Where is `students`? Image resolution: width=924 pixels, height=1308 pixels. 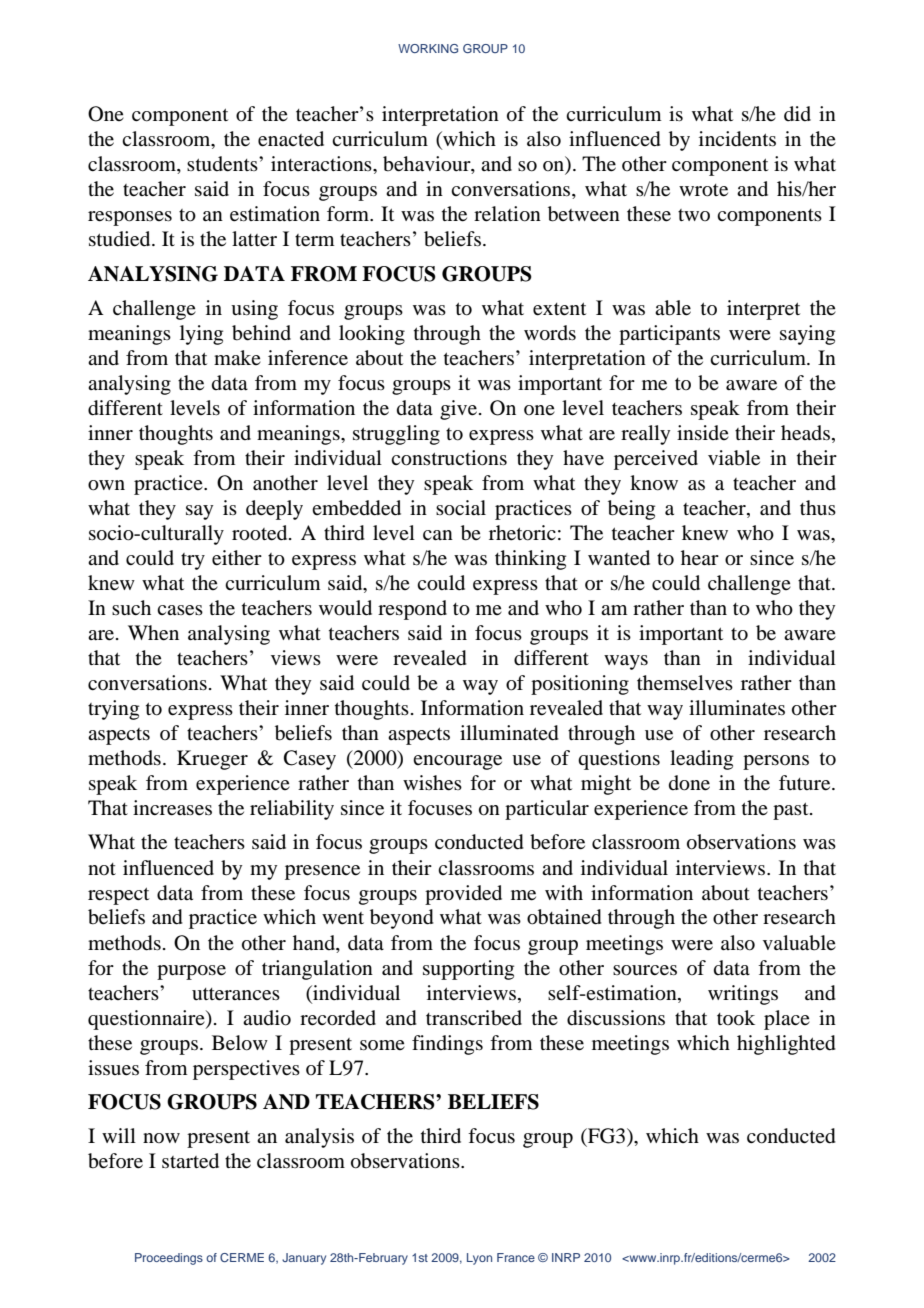
students is located at coordinates (223, 164).
